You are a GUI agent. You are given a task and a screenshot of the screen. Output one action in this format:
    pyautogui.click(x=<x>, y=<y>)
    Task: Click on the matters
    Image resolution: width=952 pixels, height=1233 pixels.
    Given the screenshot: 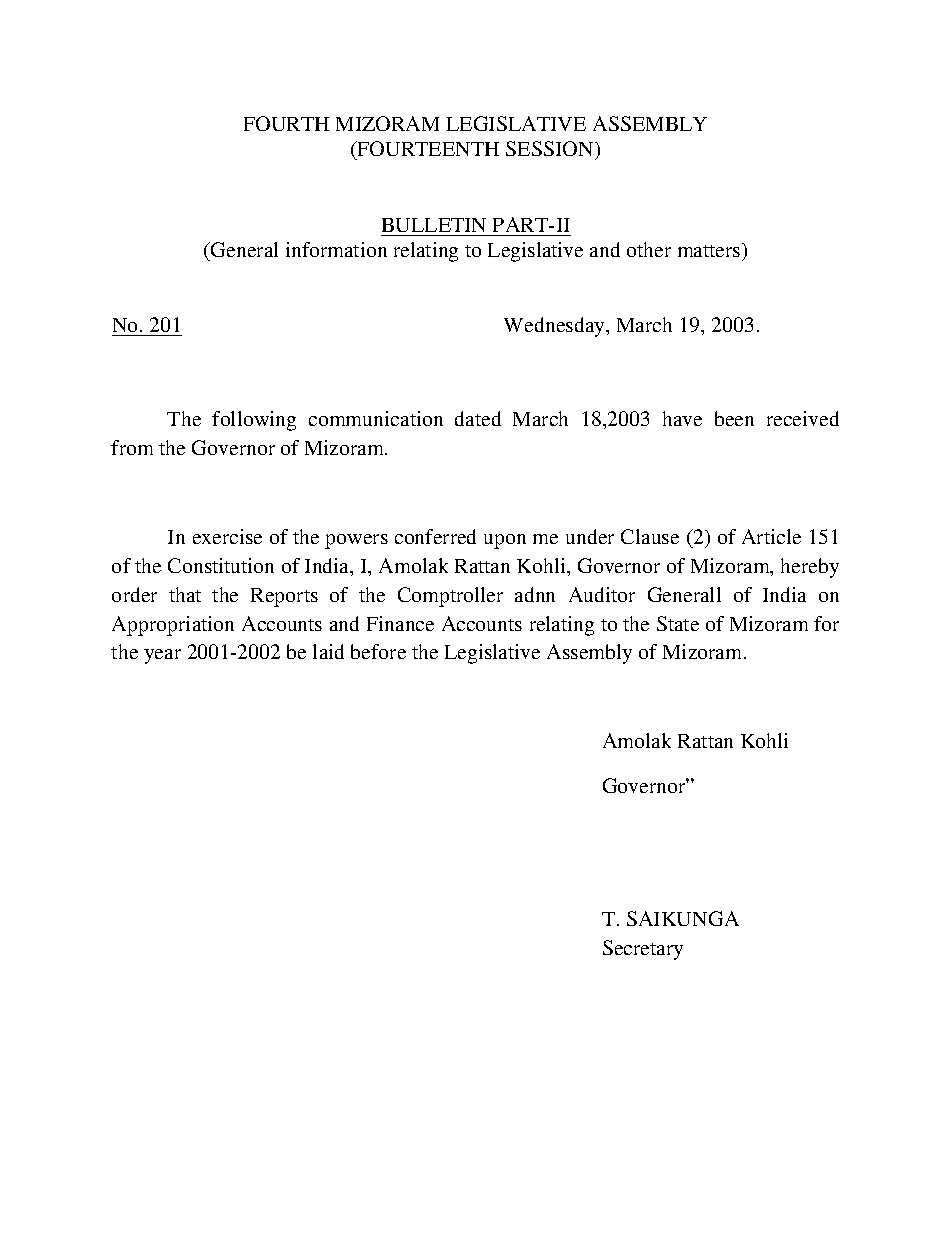 What is the action you would take?
    pyautogui.click(x=710, y=250)
